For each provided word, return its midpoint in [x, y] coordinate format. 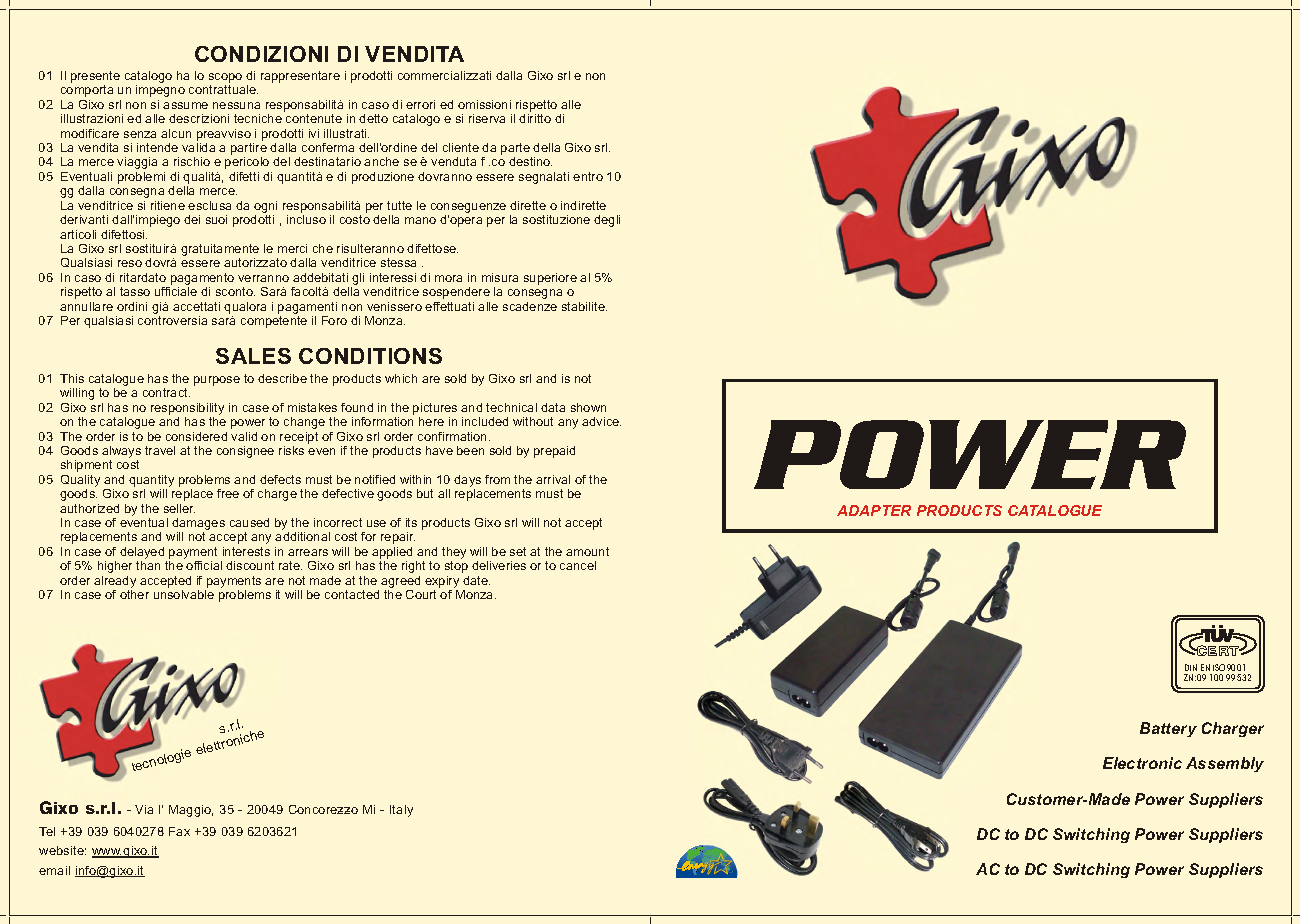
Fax [179, 831]
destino [530, 161]
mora [448, 278]
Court [421, 594]
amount [587, 551]
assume [185, 105]
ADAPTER [874, 510]
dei [192, 219]
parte [516, 150]
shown [588, 407]
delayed [143, 554]
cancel [578, 565]
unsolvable [184, 594]
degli [607, 221]
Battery [1168, 729]
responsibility [187, 409]
